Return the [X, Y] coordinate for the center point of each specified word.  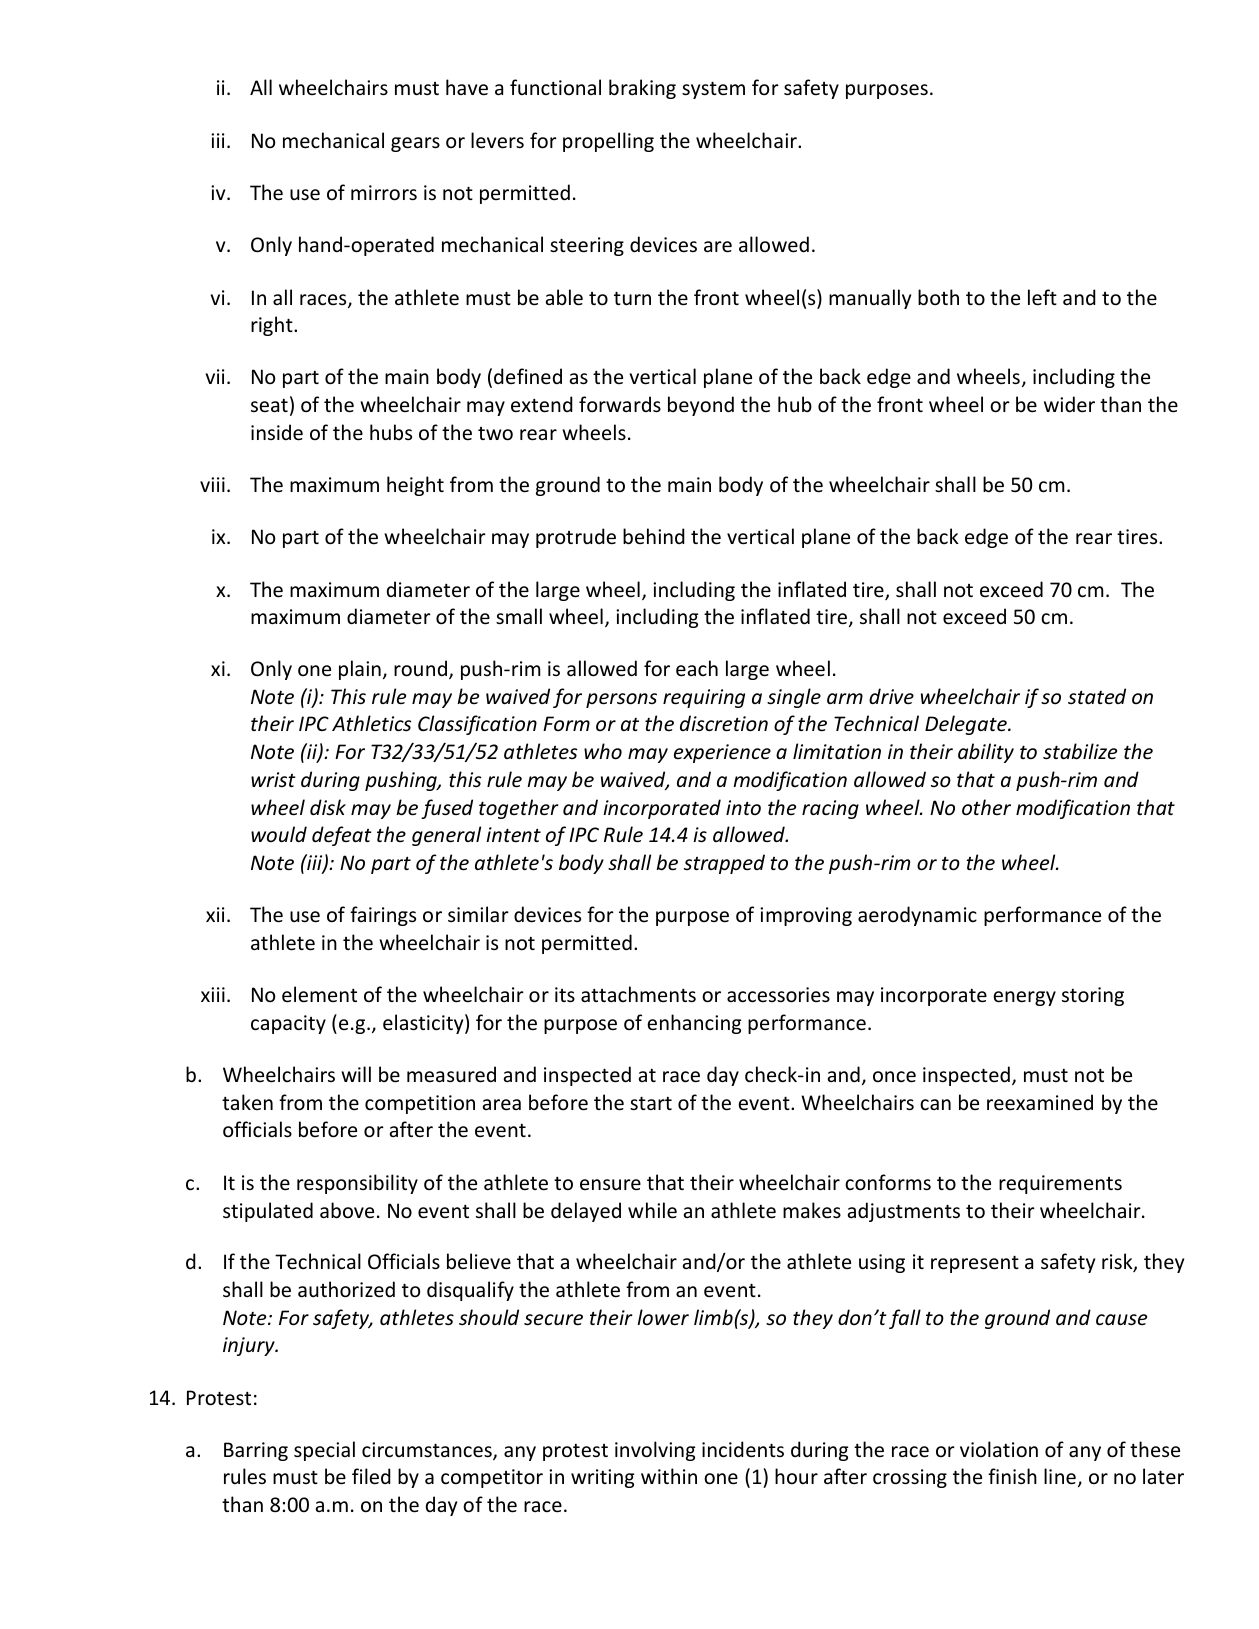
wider [1069, 404]
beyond [701, 406]
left [1042, 297]
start [651, 1103]
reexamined [1040, 1102]
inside [277, 432]
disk [328, 807]
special [324, 1451]
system [713, 90]
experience [722, 753]
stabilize [1080, 751]
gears [415, 144]
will [356, 1074]
